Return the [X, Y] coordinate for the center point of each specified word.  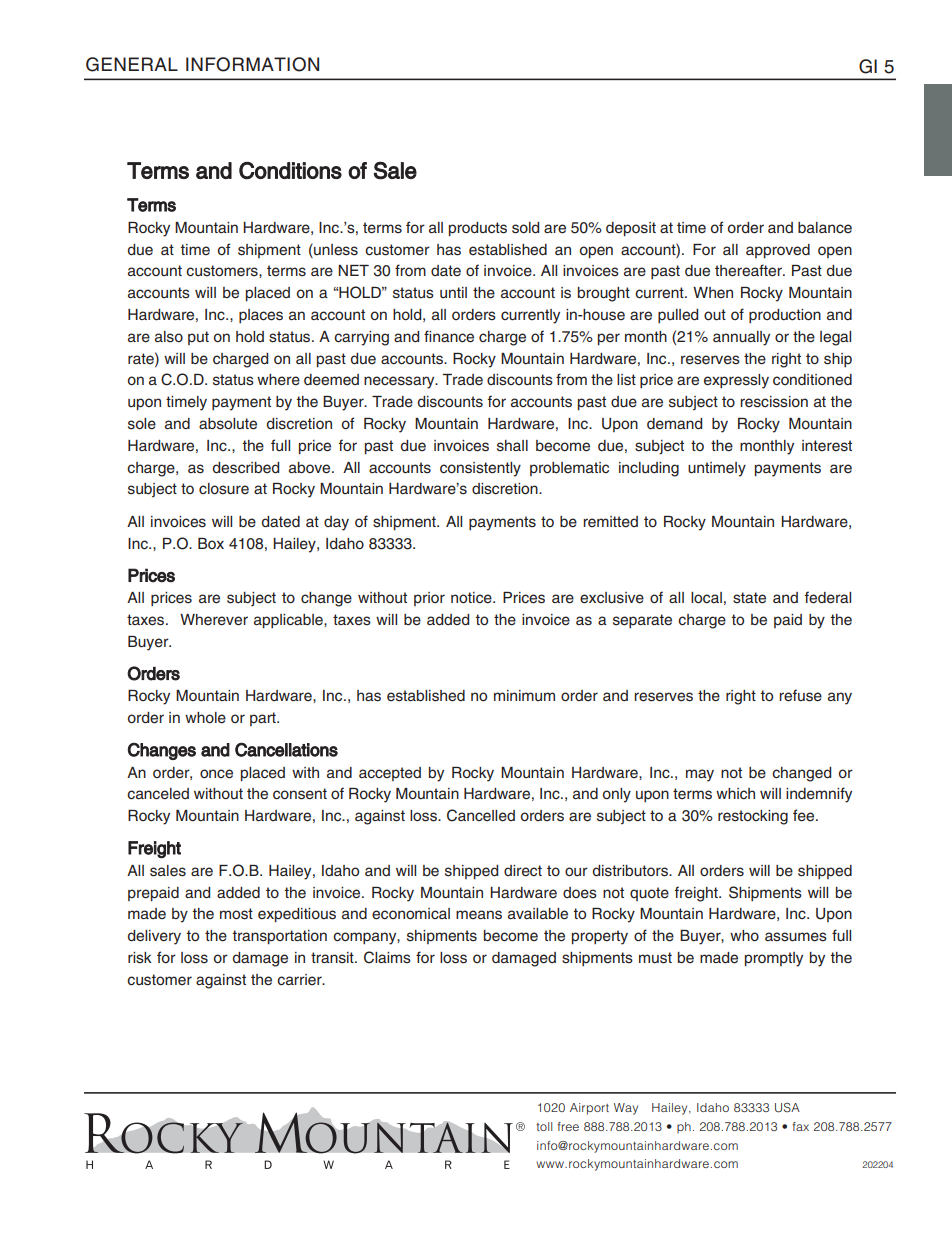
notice [472, 598]
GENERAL [132, 64]
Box [211, 543]
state [749, 598]
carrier [300, 980]
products [478, 229]
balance [825, 227]
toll [544, 1126]
